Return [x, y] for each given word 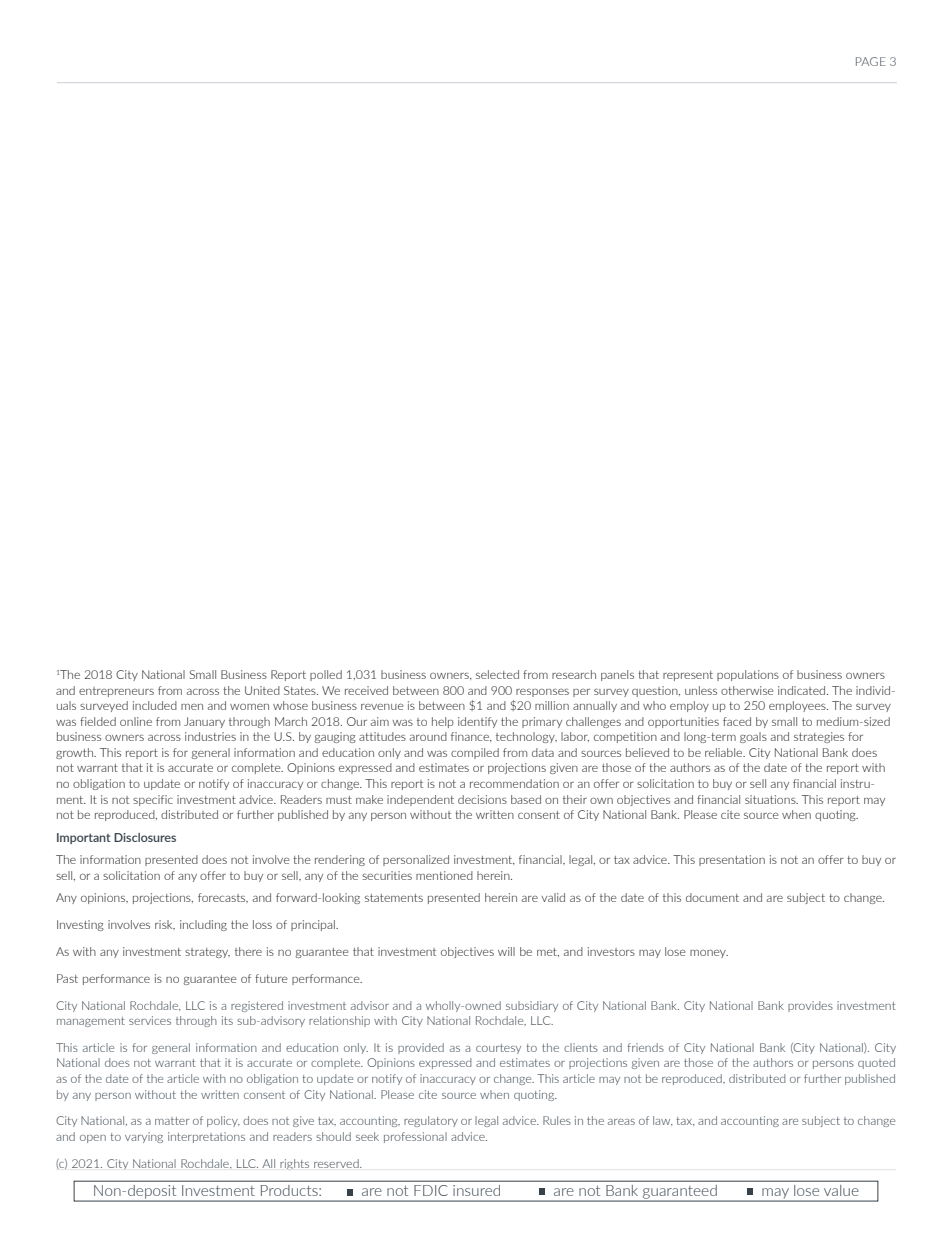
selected [497, 674]
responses [542, 692]
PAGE [871, 61]
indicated [803, 690]
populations [748, 675]
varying [144, 1137]
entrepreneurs [116, 692]
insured [476, 1190]
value [841, 1190]
